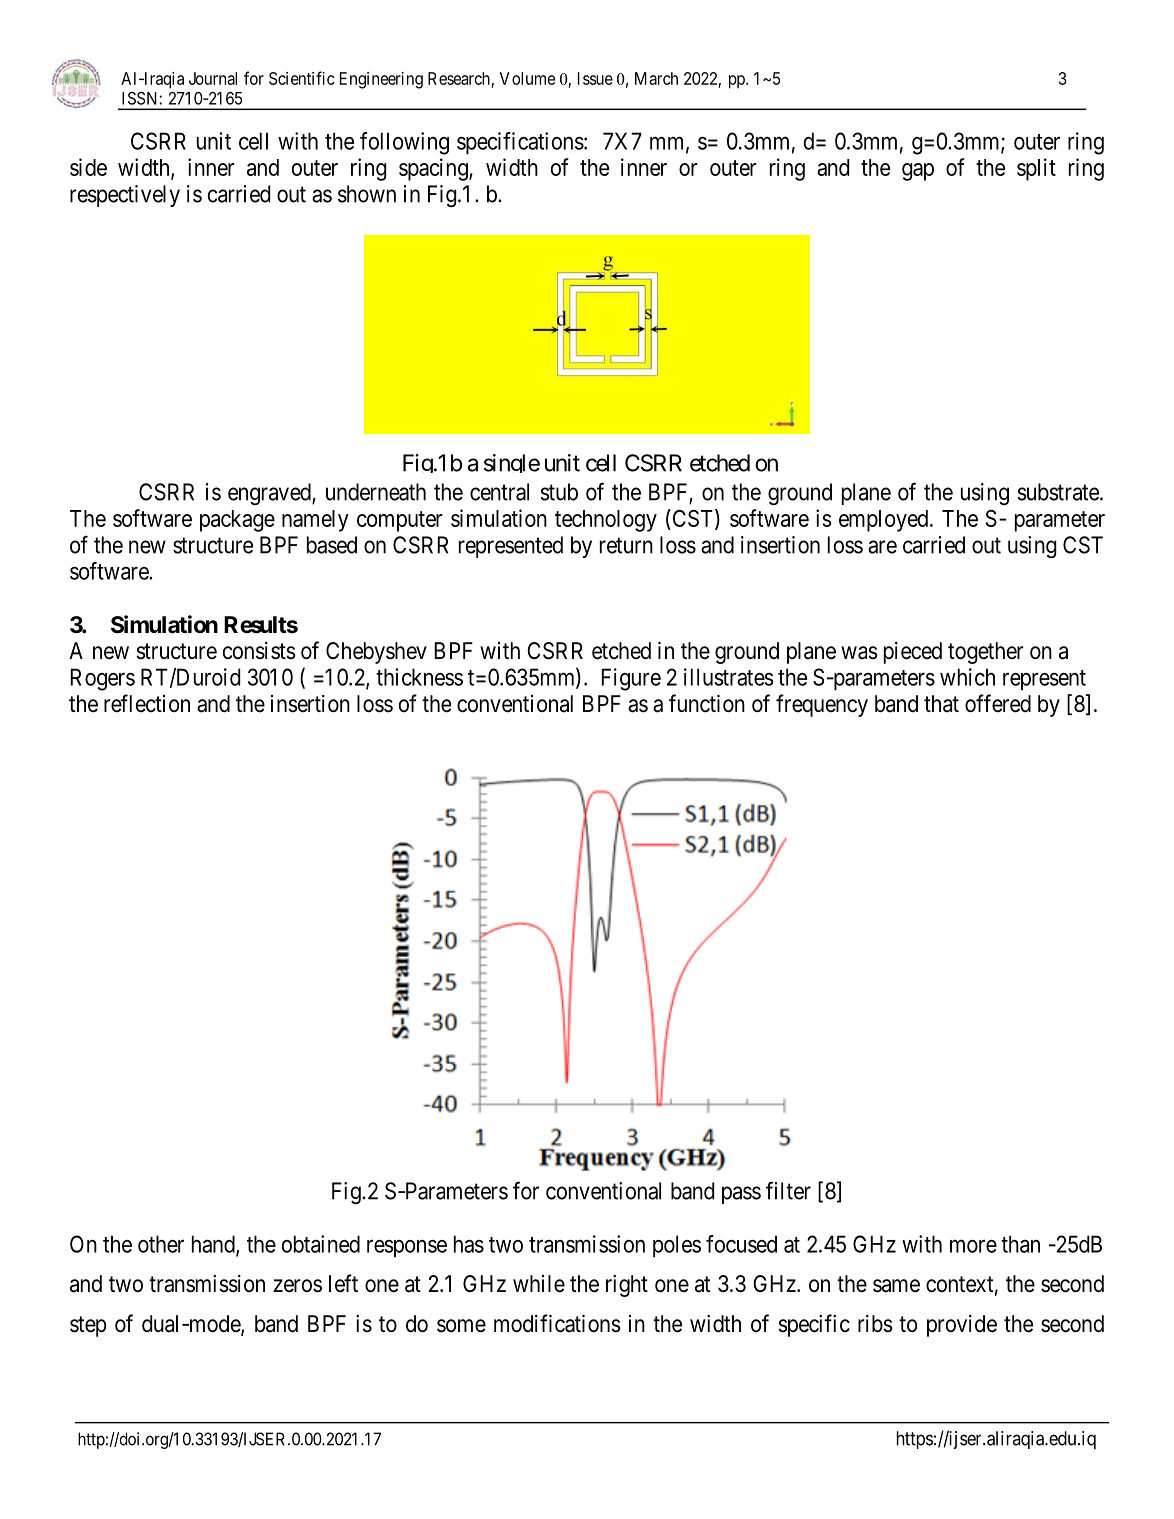  What do you see at coordinates (214, 1245) in the screenshot?
I see `hand` at bounding box center [214, 1245].
